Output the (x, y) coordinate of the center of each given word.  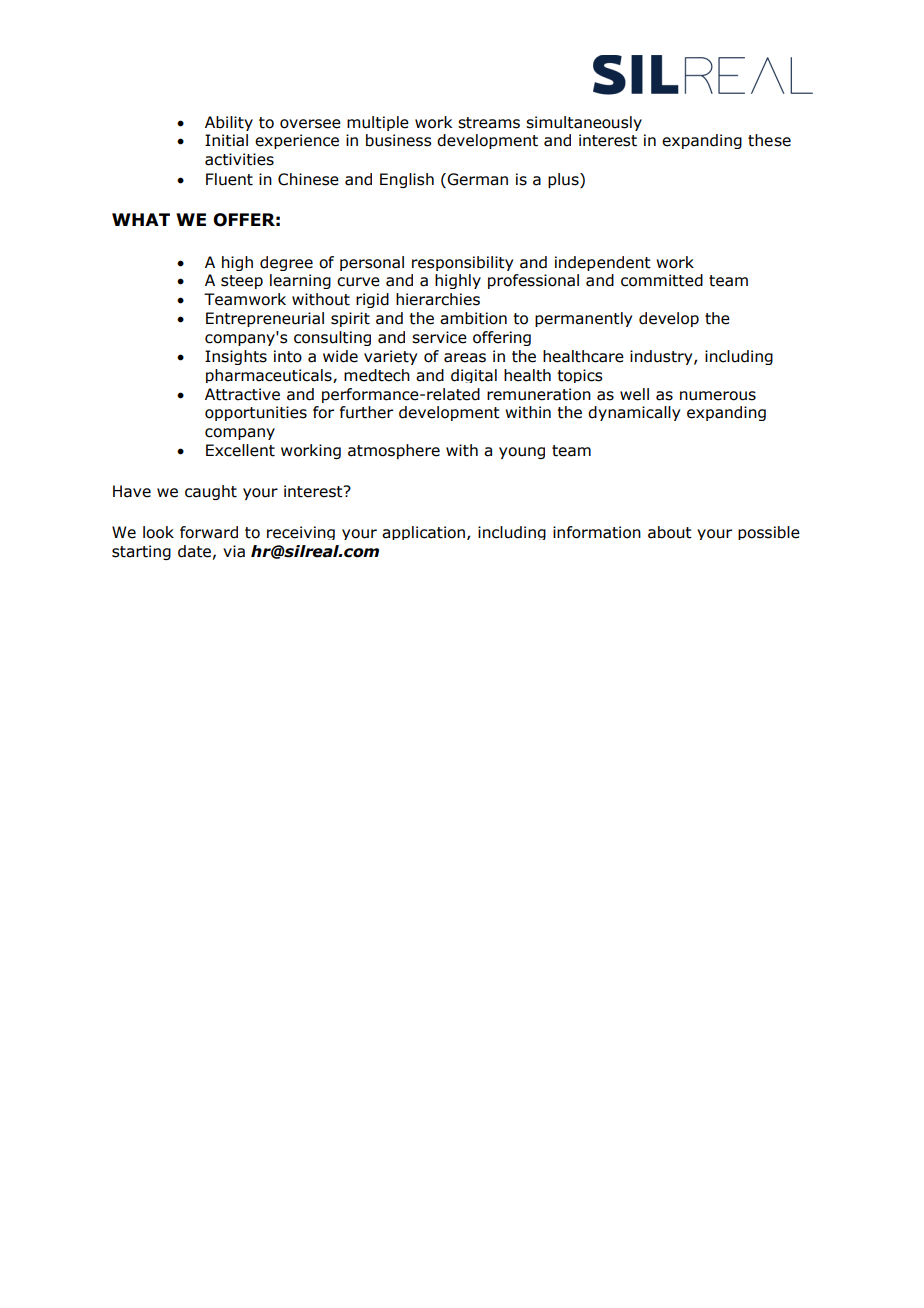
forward (209, 532)
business (399, 140)
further (366, 412)
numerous (718, 396)
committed (662, 280)
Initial (226, 140)
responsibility (462, 263)
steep (242, 282)
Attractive (242, 394)
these (769, 140)
